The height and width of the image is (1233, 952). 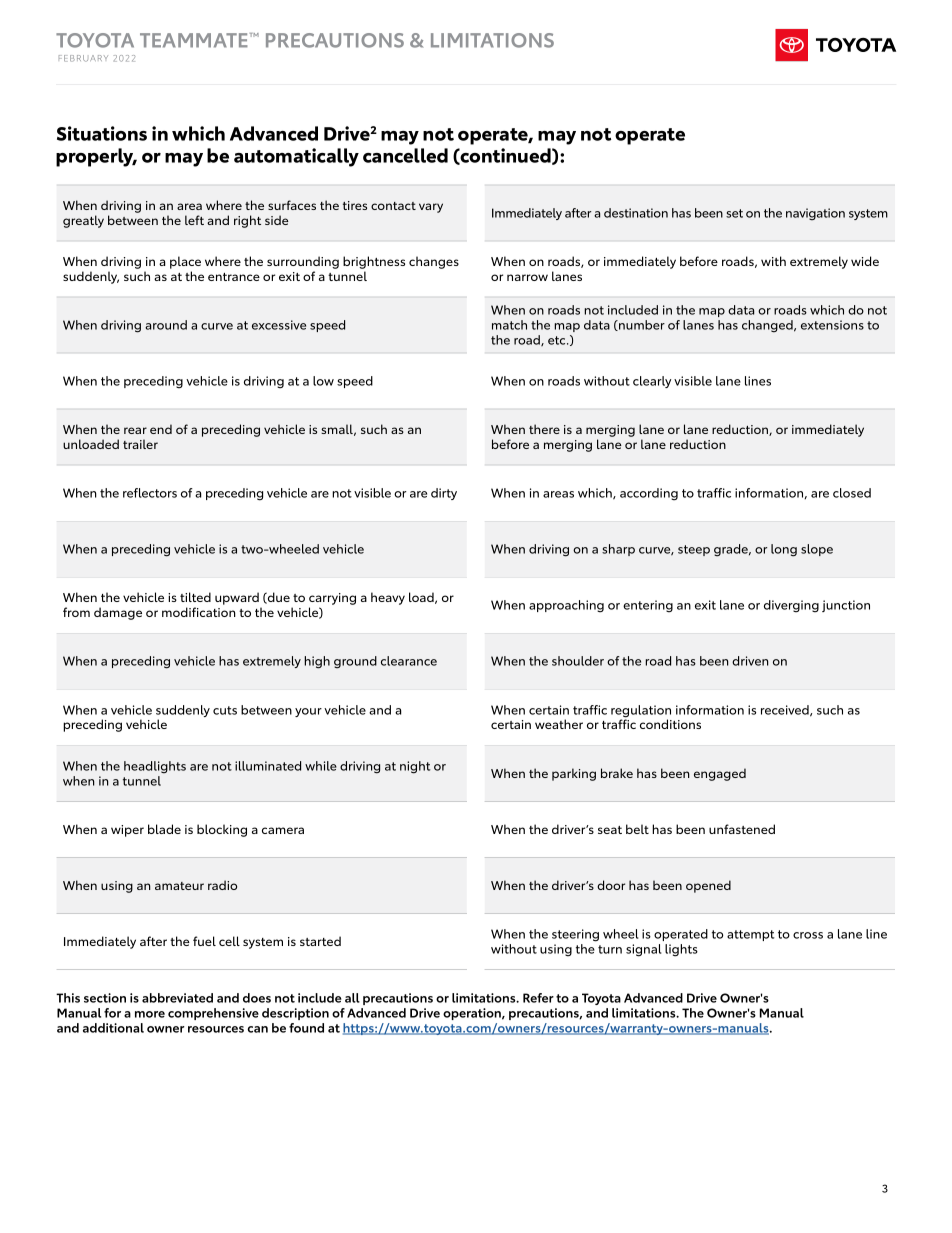 What do you see at coordinates (538, 998) in the image?
I see `Refer` at bounding box center [538, 998].
